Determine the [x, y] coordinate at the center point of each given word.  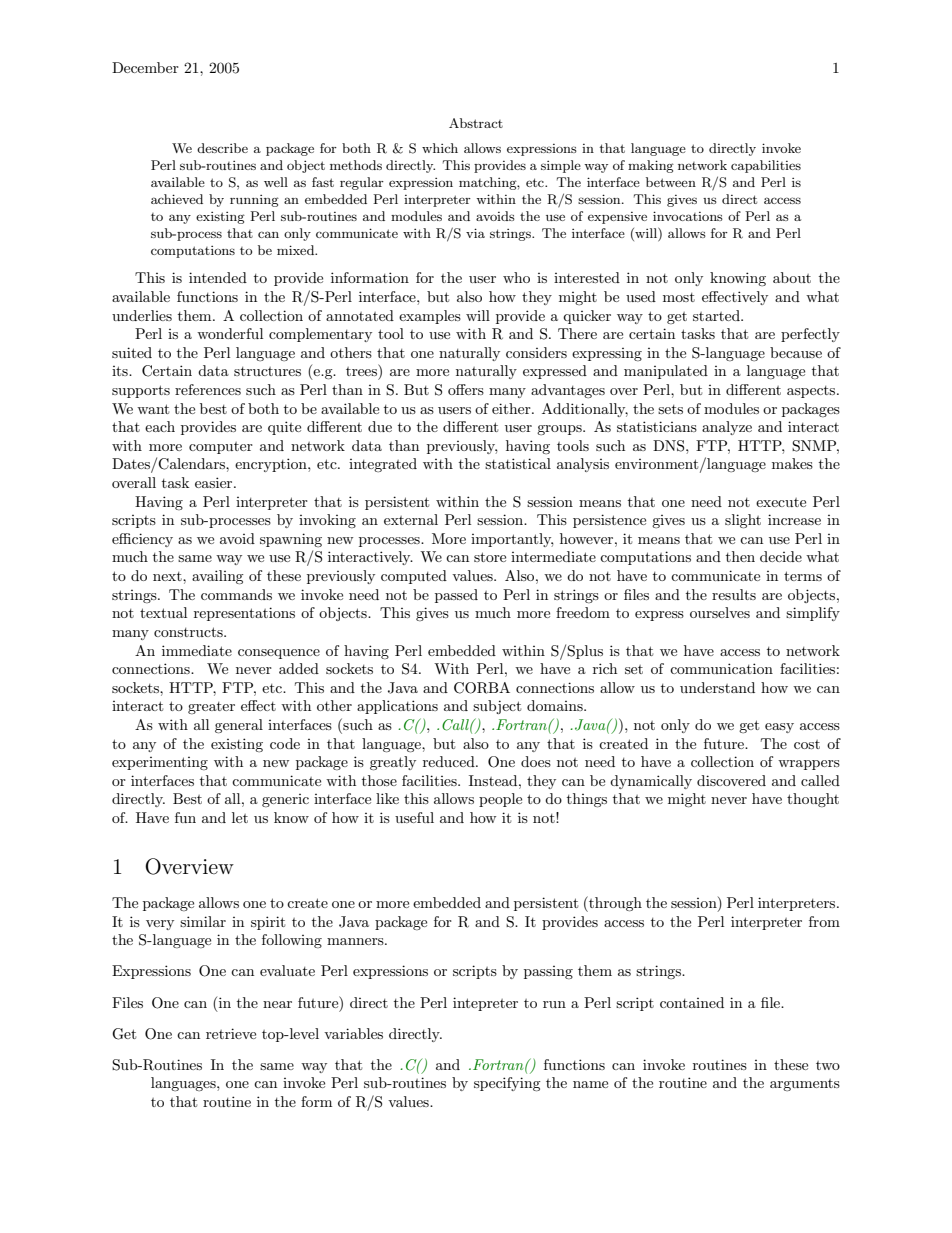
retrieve [231, 1033]
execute [781, 502]
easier [215, 482]
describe [222, 148]
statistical [518, 463]
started [717, 315]
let [240, 817]
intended [218, 277]
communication [721, 668]
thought [813, 800]
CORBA [482, 688]
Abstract [476, 123]
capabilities [766, 166]
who [516, 277]
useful [414, 817]
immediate [197, 650]
